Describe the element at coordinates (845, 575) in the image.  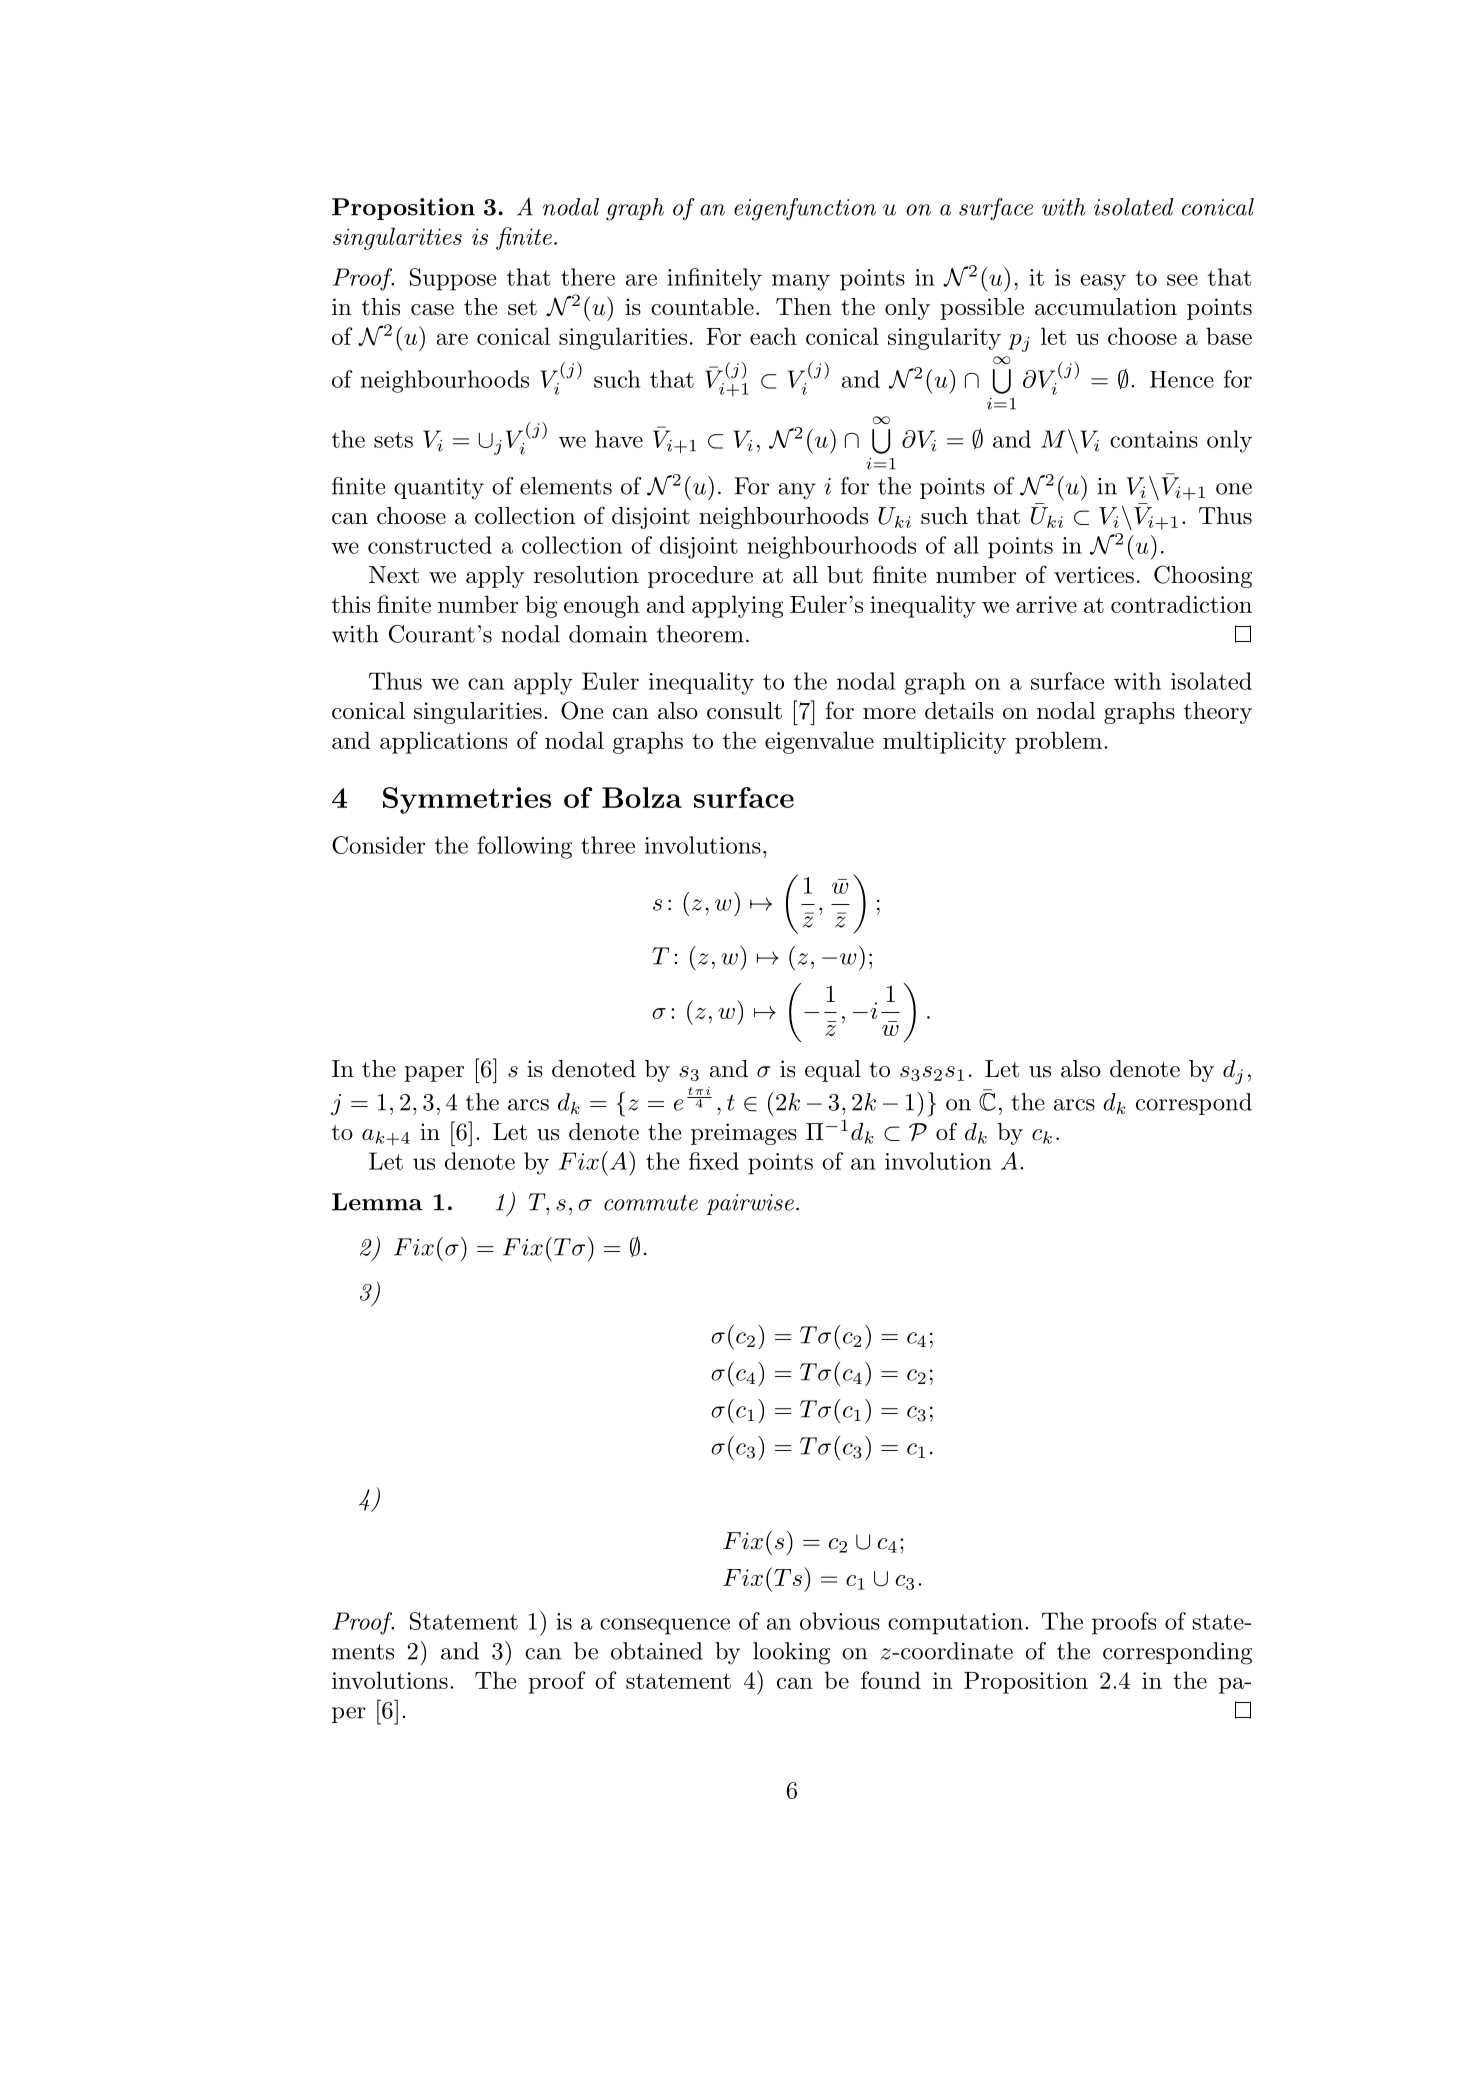
I see `but` at that location.
